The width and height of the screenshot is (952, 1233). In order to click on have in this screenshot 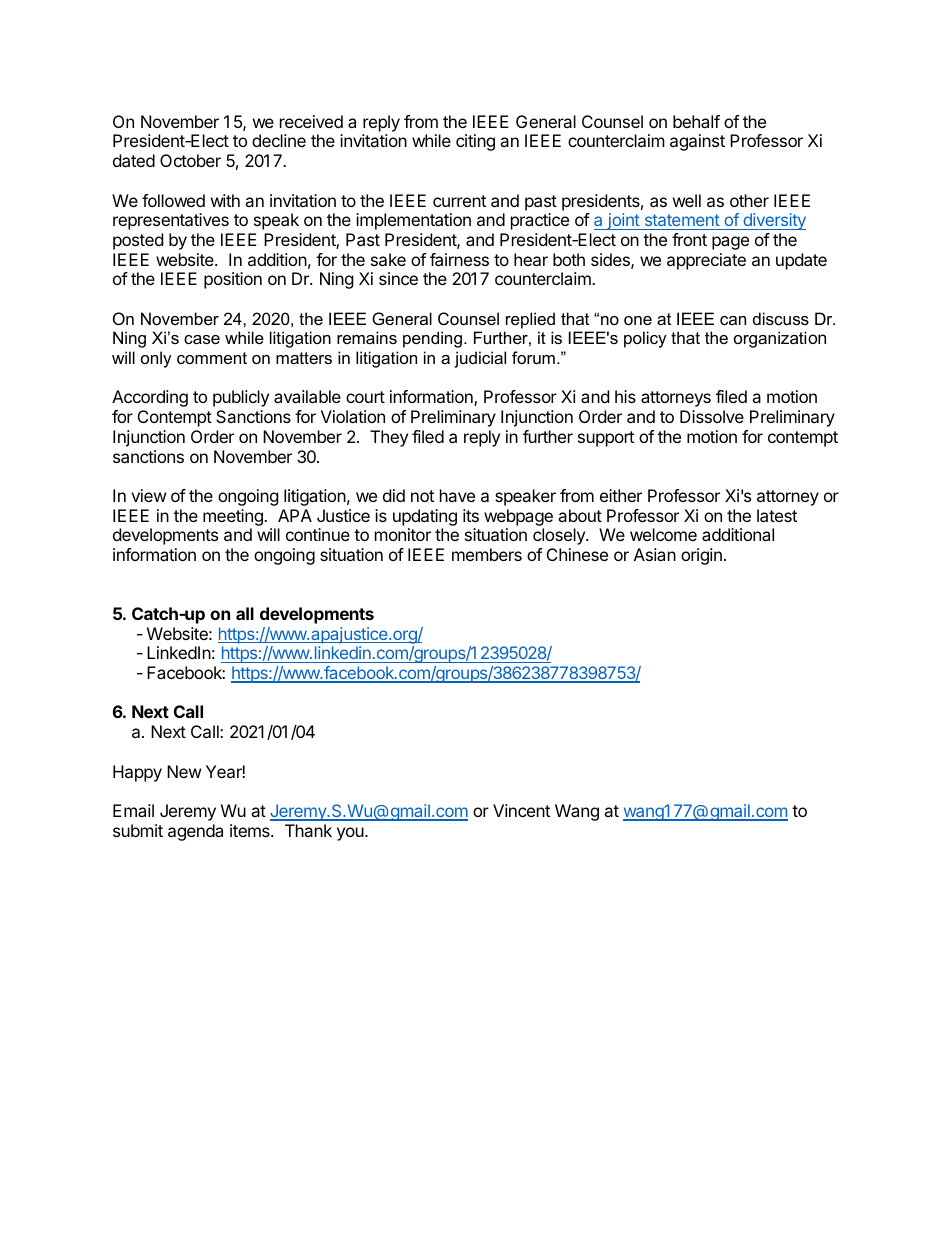, I will do `click(457, 495)`.
